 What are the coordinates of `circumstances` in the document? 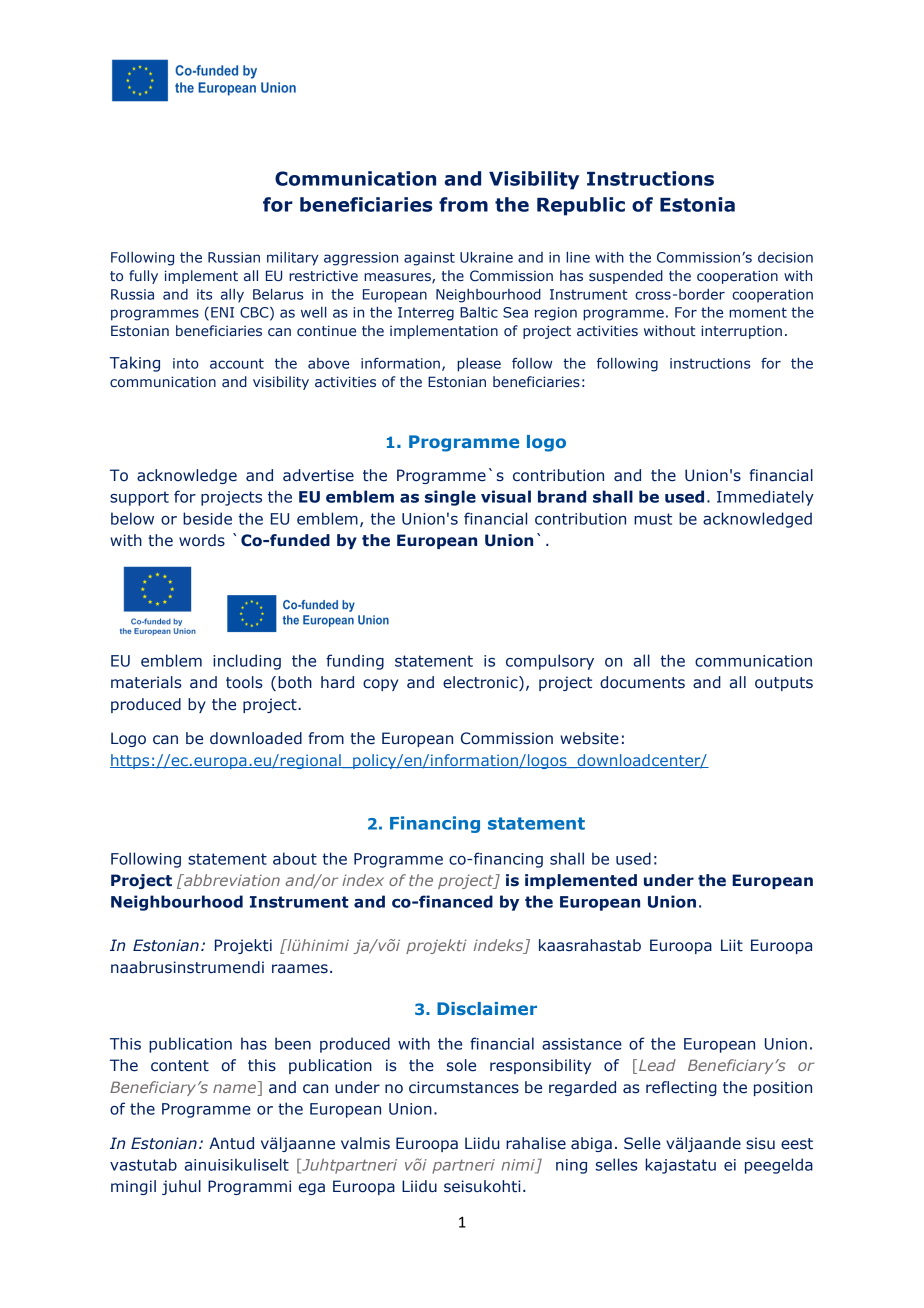 It's located at (464, 1087).
